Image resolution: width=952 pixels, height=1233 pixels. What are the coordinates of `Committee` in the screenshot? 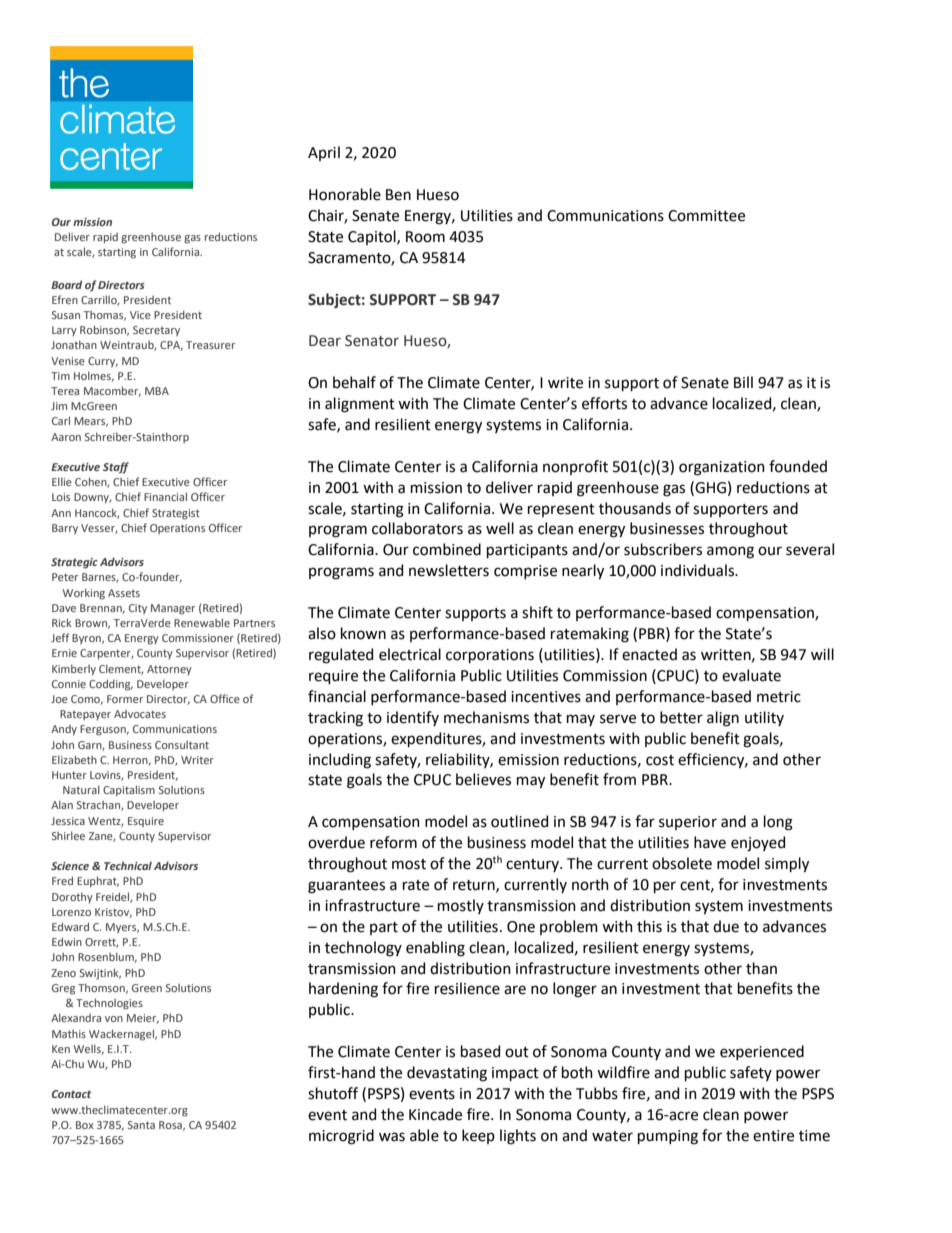 It's located at (706, 216).
